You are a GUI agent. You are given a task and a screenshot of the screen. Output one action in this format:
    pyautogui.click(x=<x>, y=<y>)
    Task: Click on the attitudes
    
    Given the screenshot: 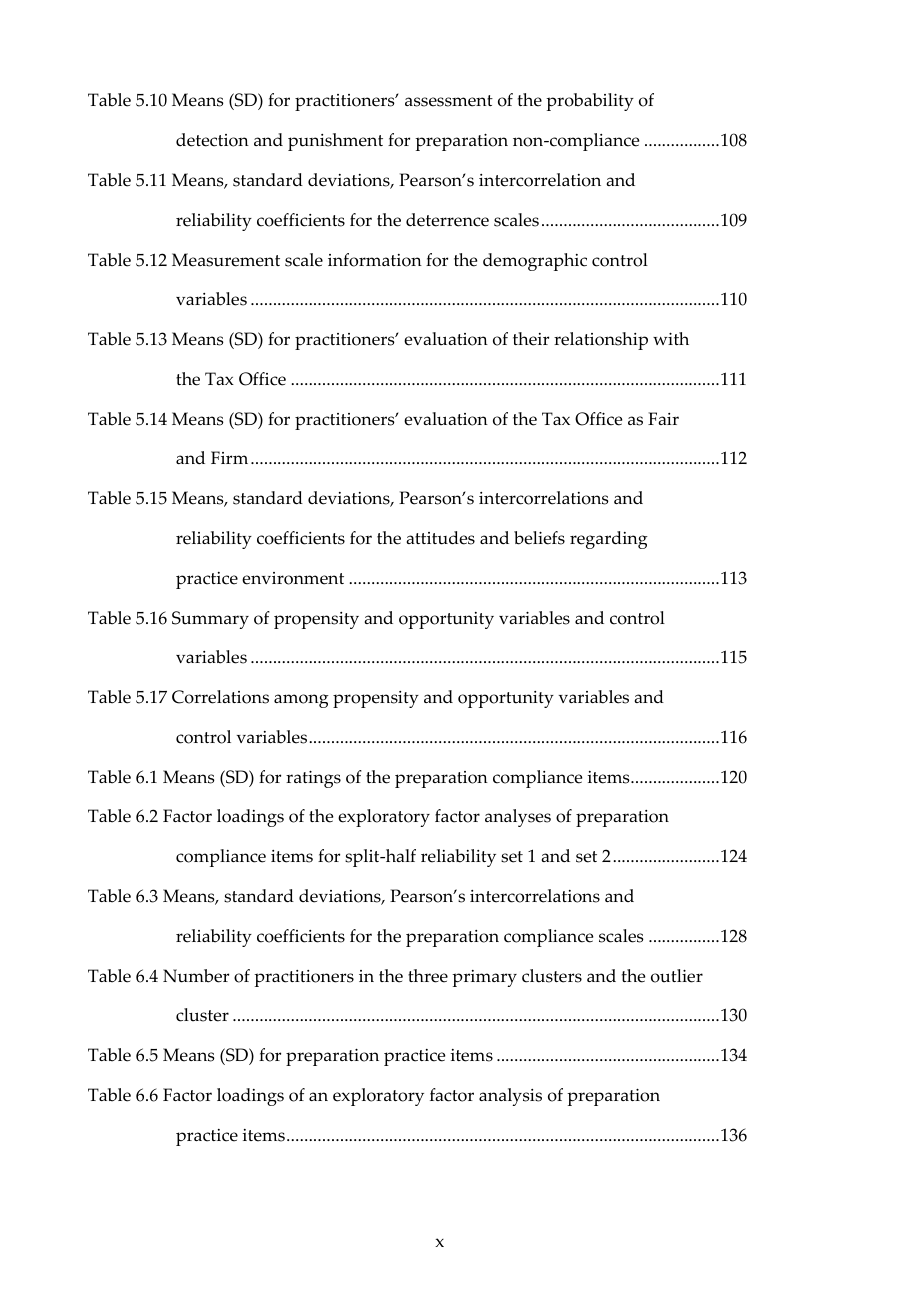 What is the action you would take?
    pyautogui.click(x=440, y=538)
